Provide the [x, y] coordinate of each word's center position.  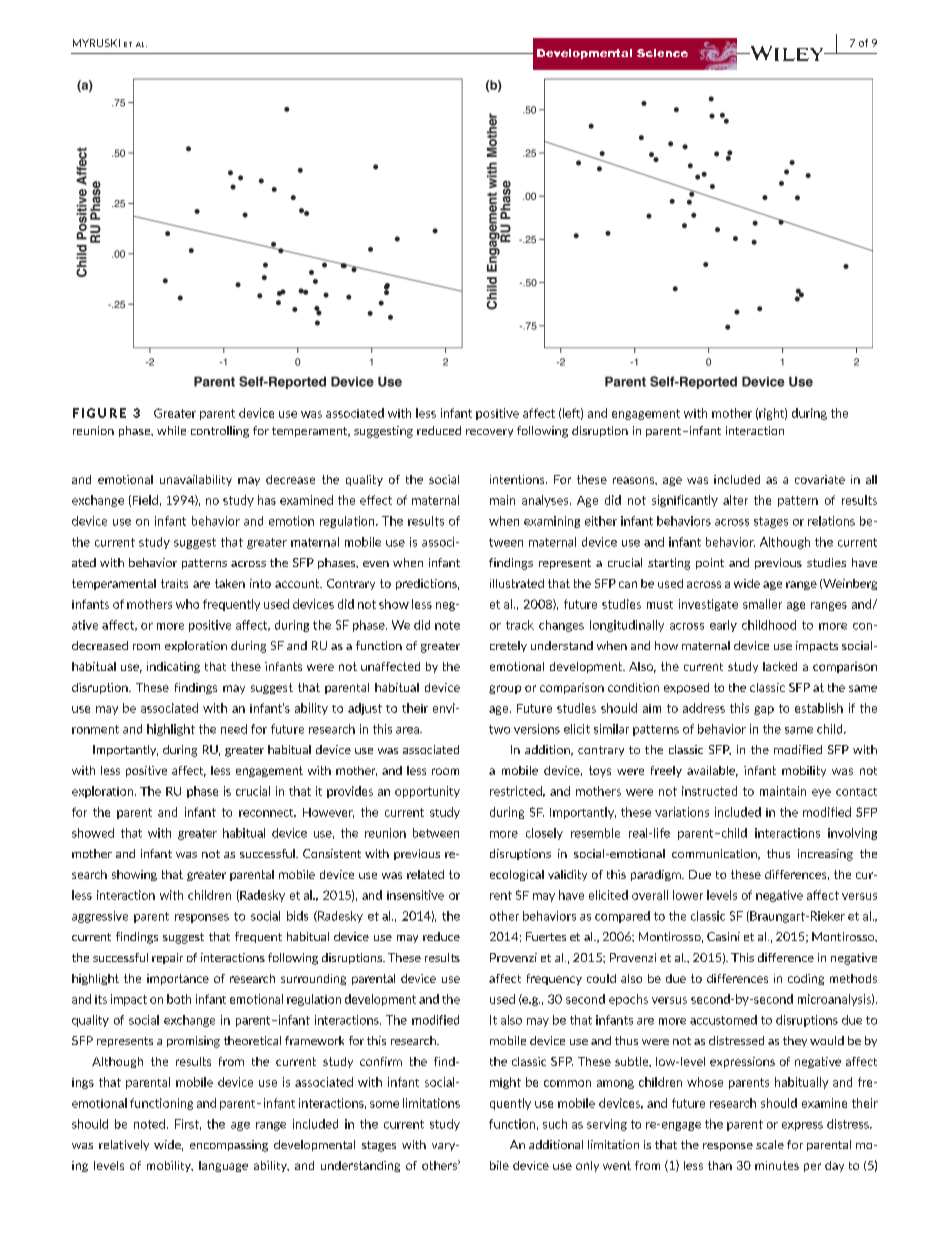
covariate [820, 479]
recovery [489, 433]
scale [770, 1144]
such [555, 1124]
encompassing [229, 1146]
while [171, 430]
